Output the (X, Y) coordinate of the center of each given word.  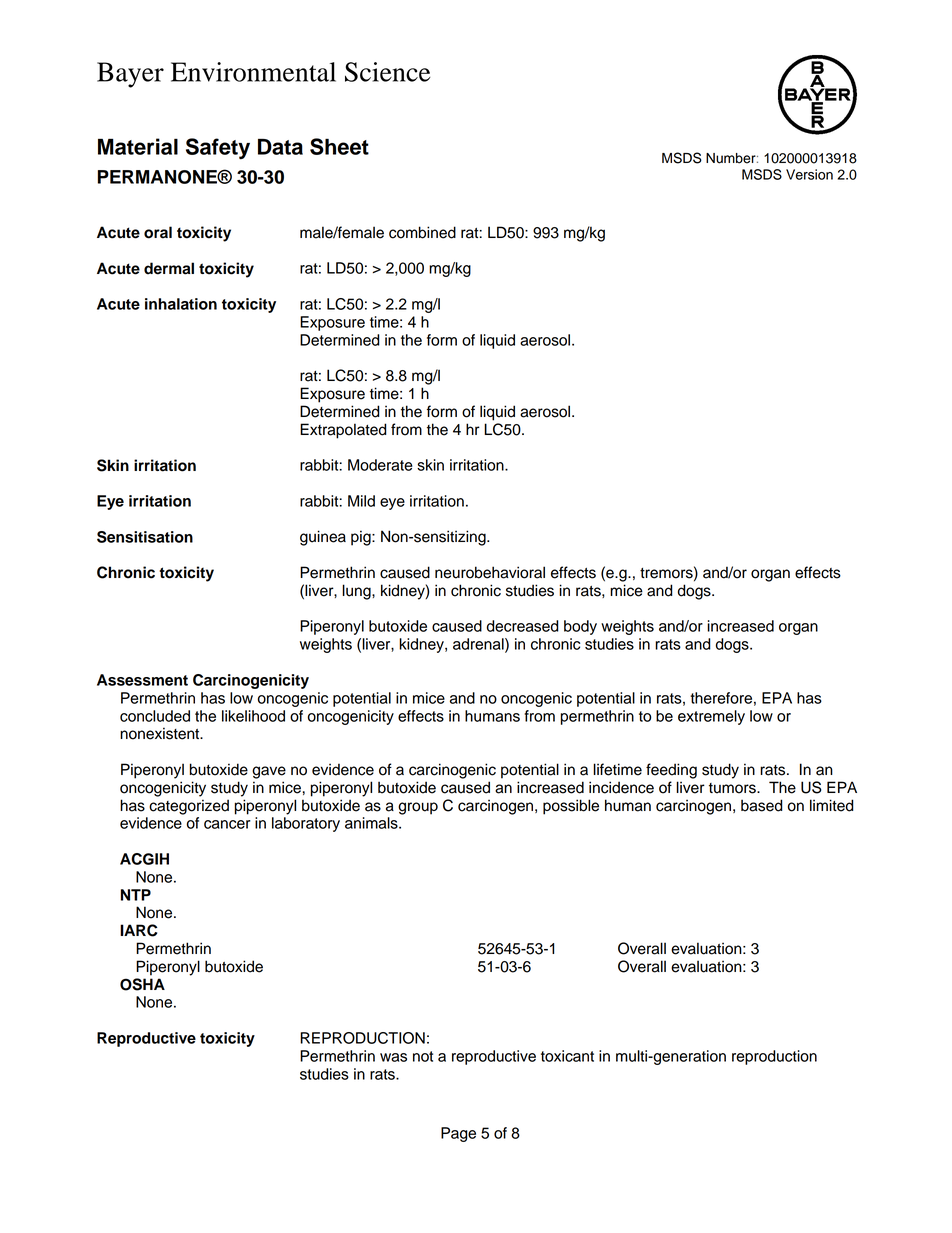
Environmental (253, 72)
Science (388, 72)
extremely (711, 717)
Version (809, 174)
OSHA (142, 984)
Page (458, 1134)
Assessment (142, 680)
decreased (523, 626)
